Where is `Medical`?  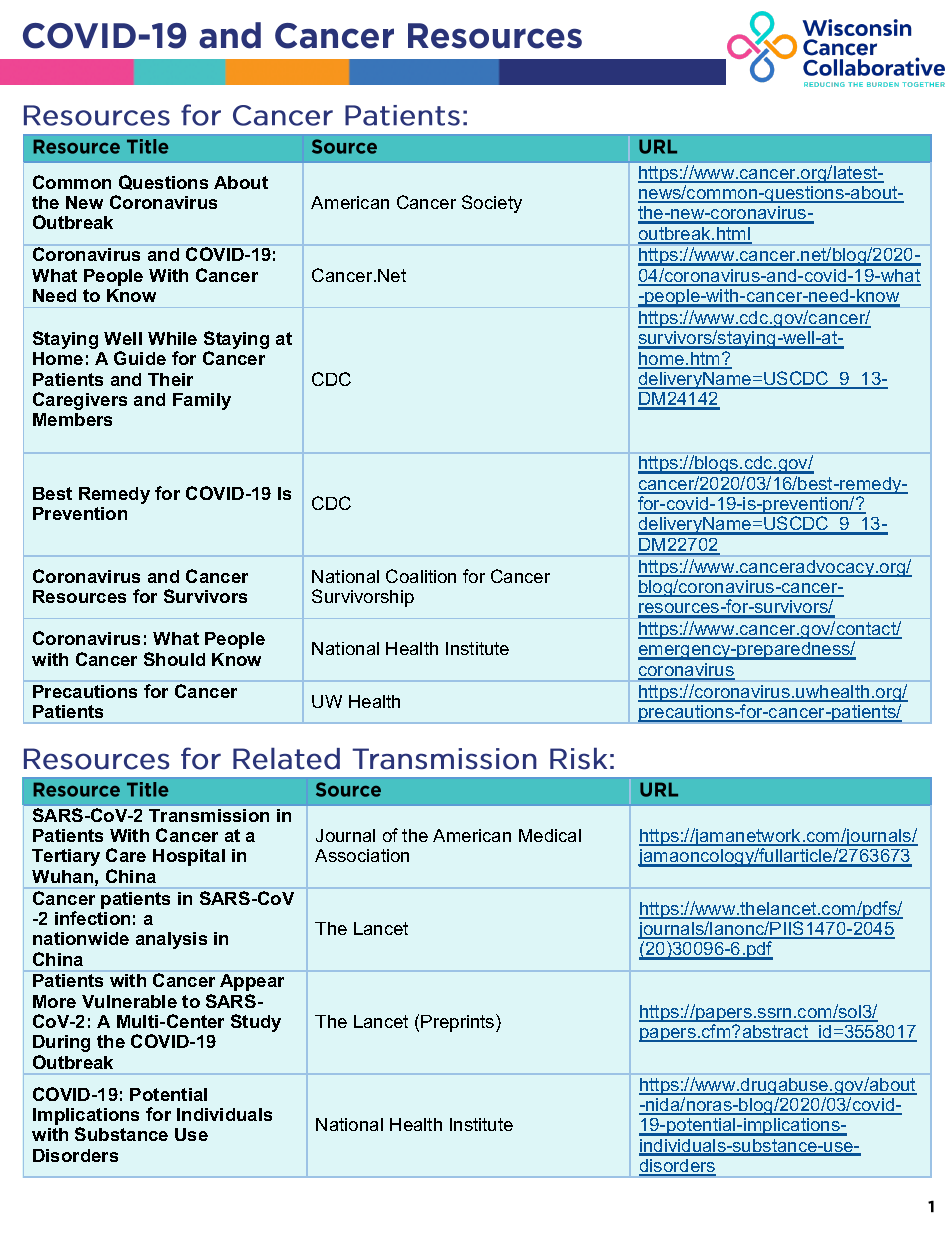 Medical is located at coordinates (550, 835).
